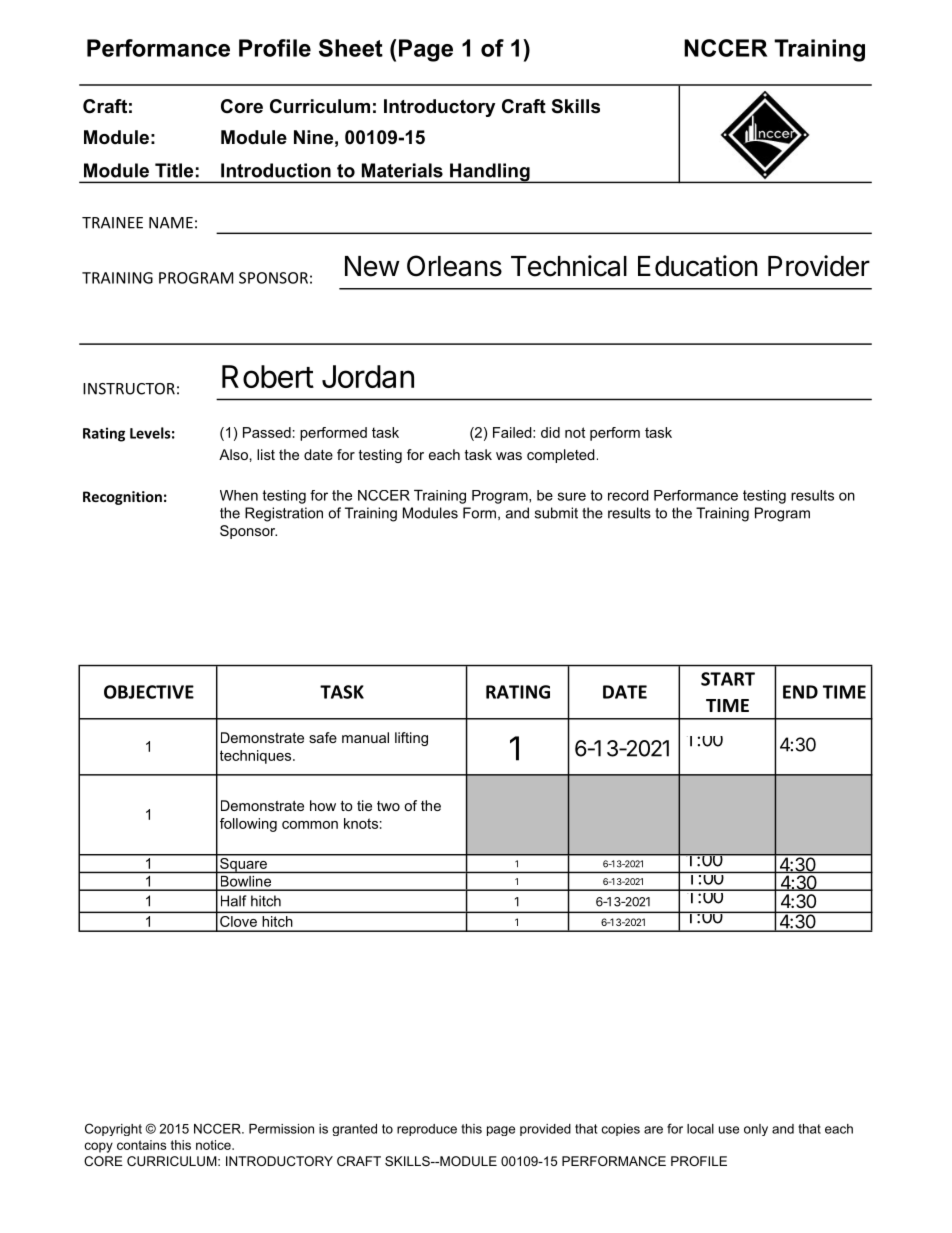 The height and width of the screenshot is (1233, 952). What do you see at coordinates (214, 1145) in the screenshot?
I see `notice` at bounding box center [214, 1145].
